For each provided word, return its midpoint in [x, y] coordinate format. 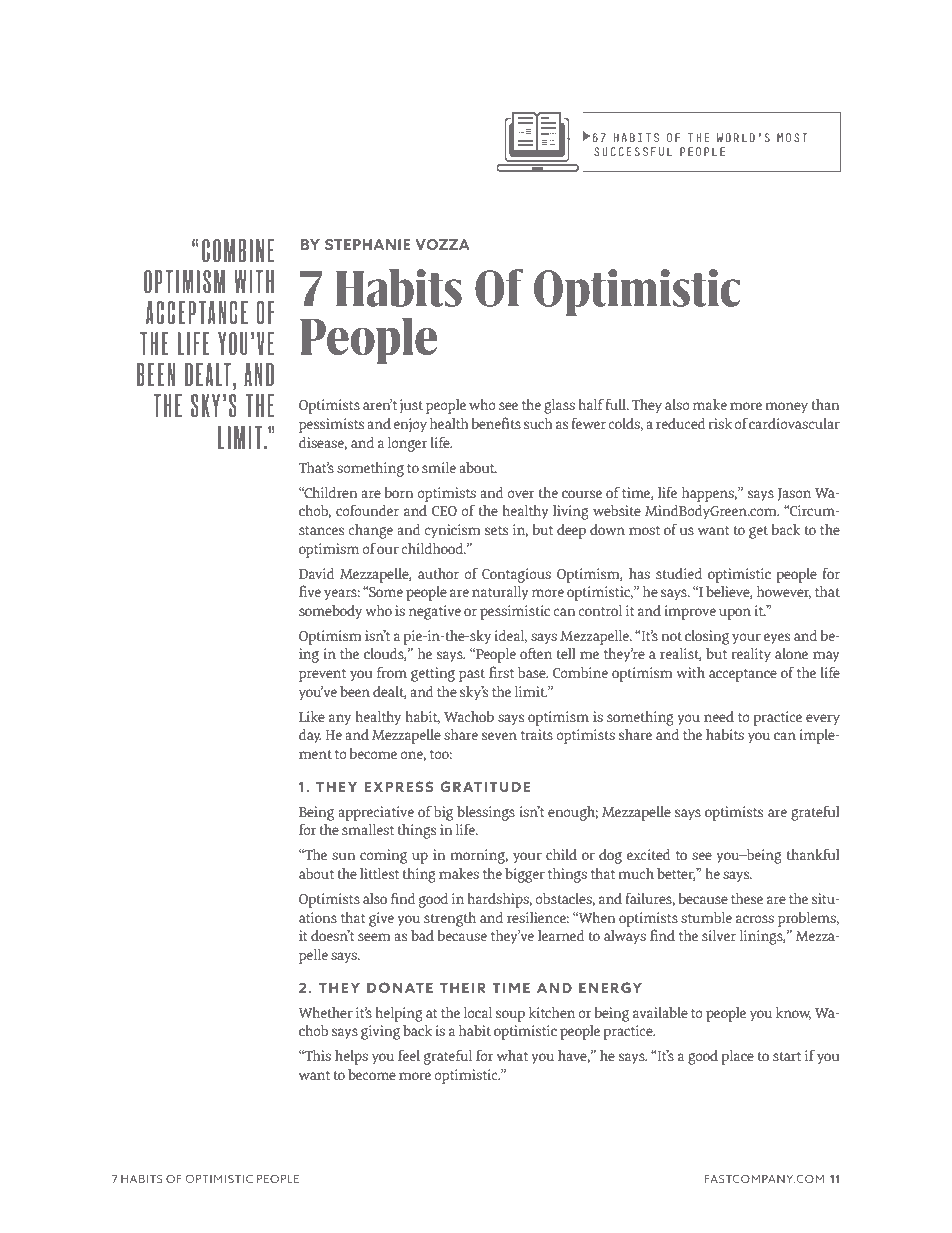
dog [610, 856]
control [600, 610]
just [411, 406]
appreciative [376, 813]
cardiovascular [794, 423]
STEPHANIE [368, 244]
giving [380, 1032]
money [787, 408]
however [784, 592]
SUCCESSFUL [633, 151]
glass [559, 406]
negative [435, 612]
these [747, 898]
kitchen [552, 1012]
